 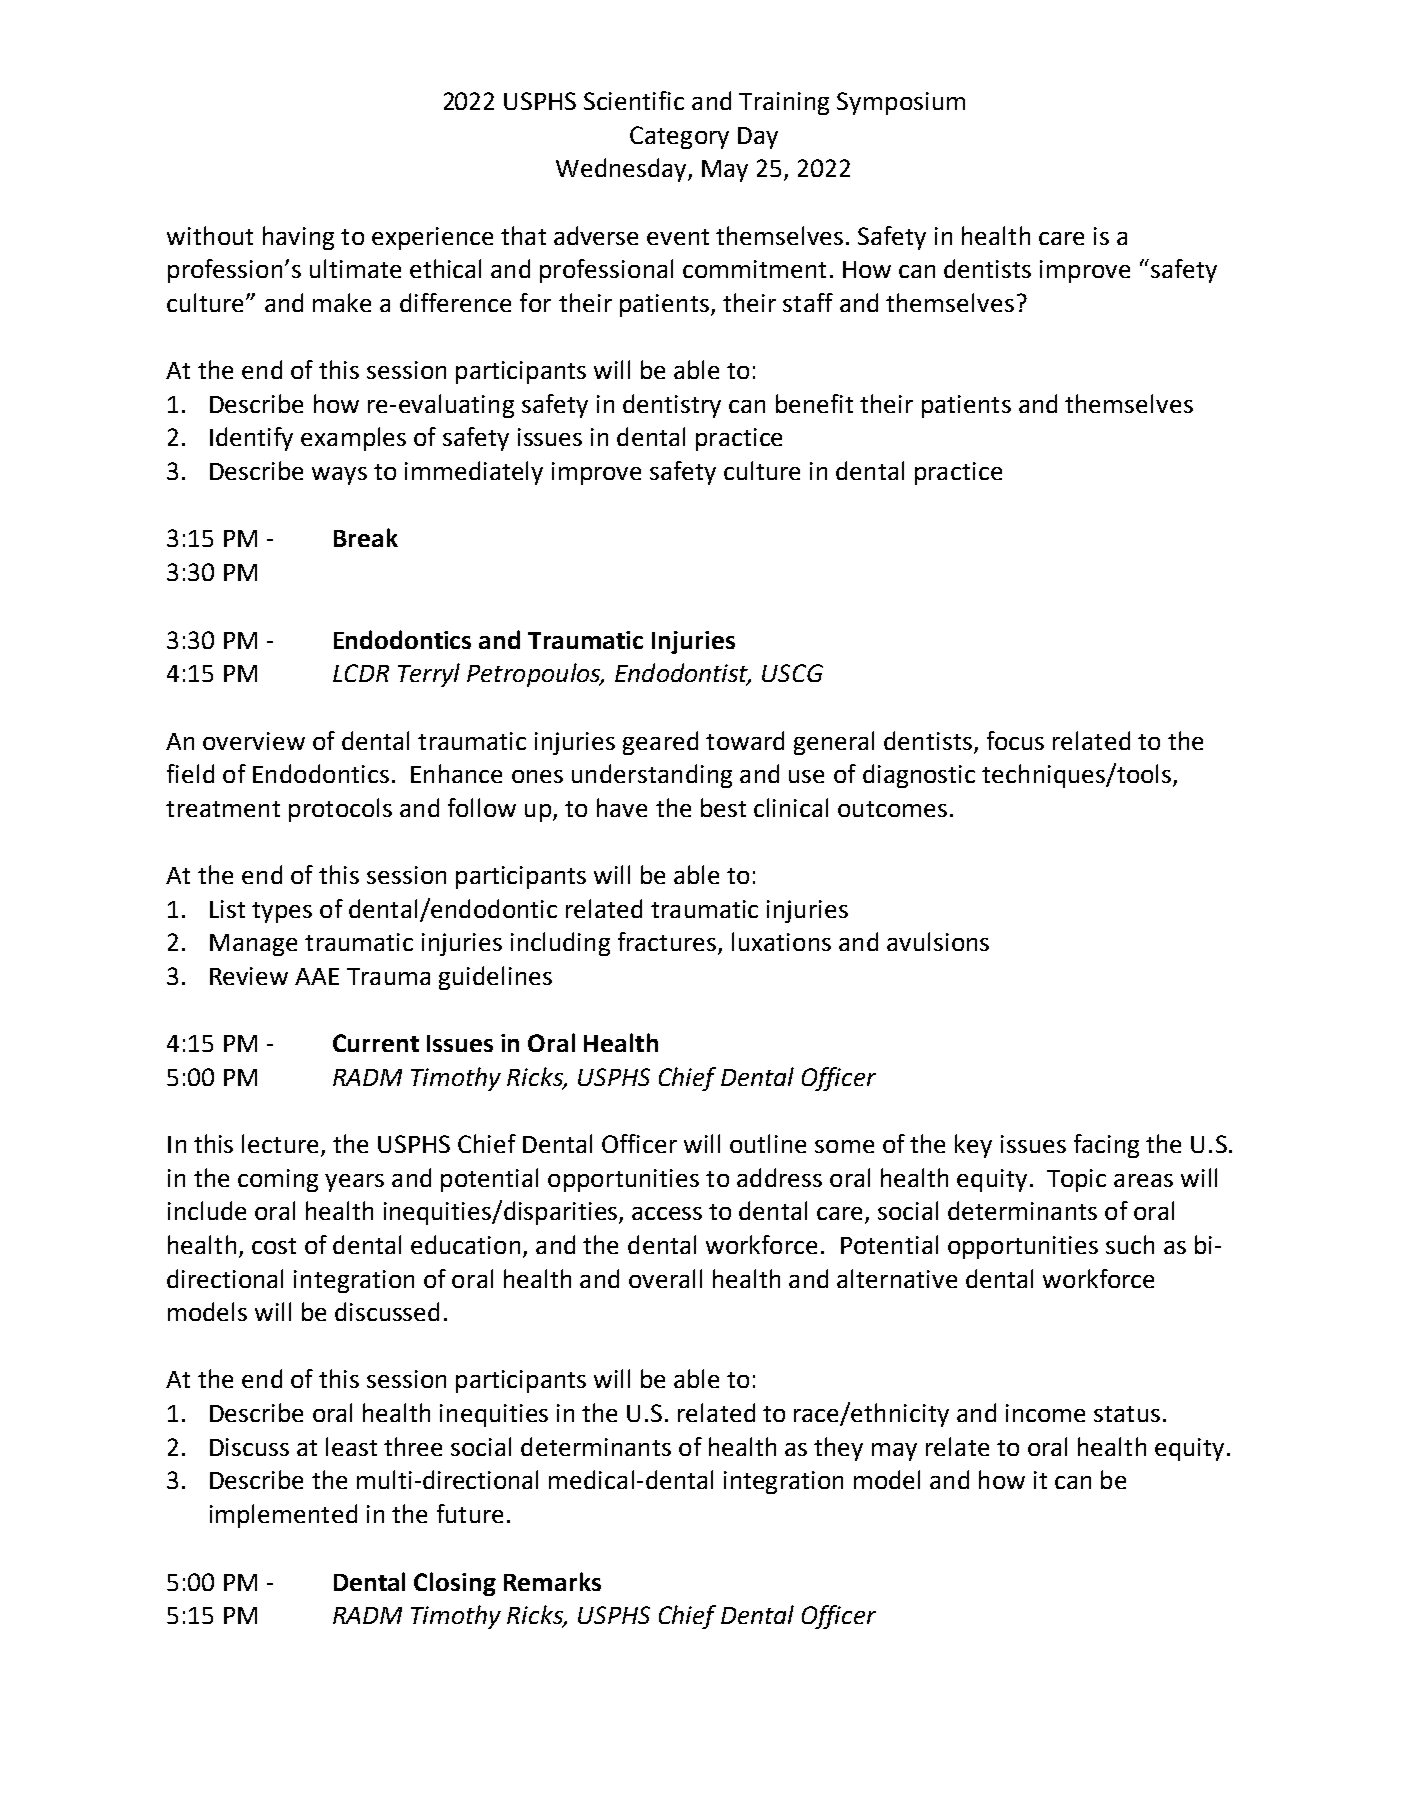 I want to click on have, so click(x=622, y=807).
